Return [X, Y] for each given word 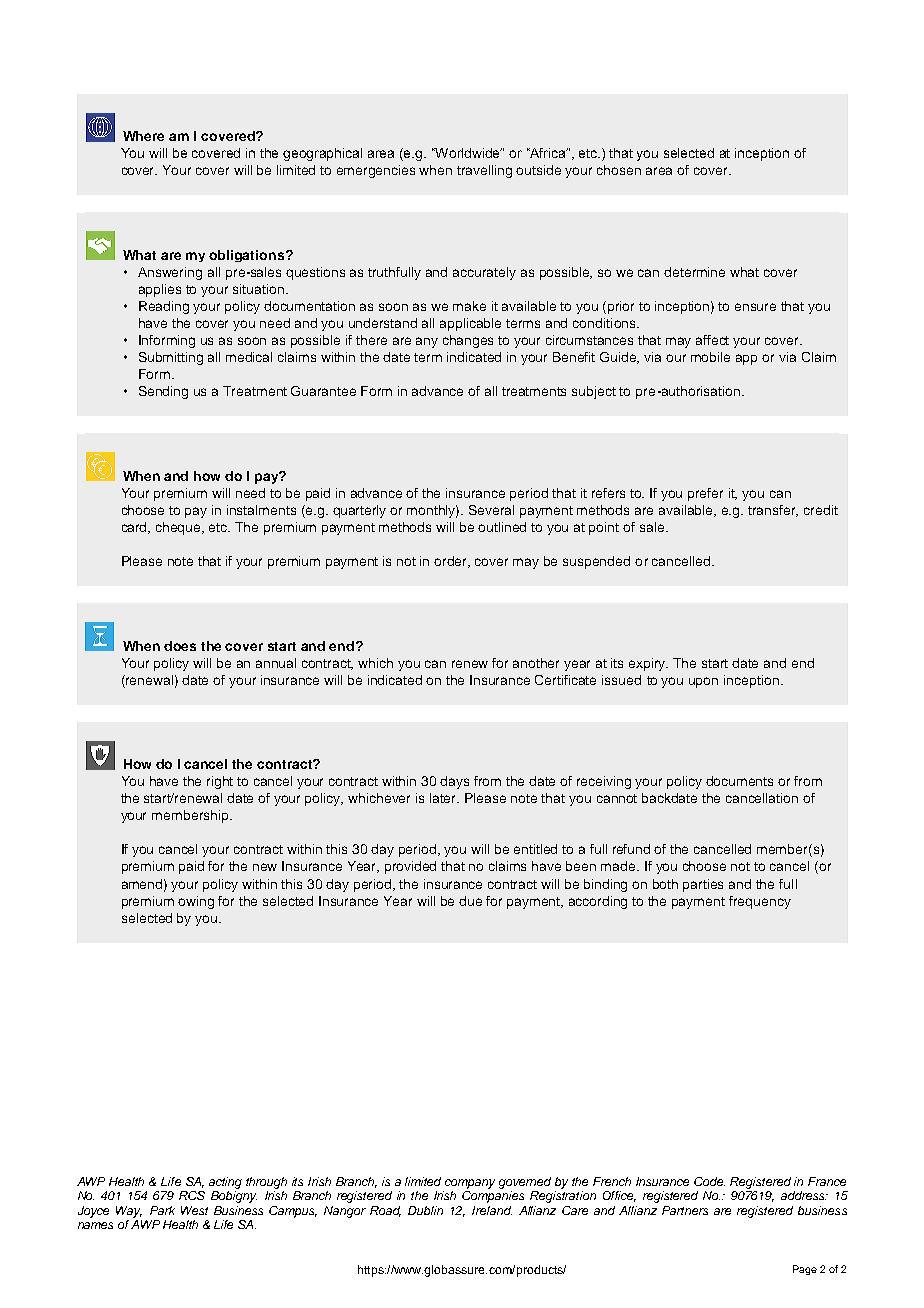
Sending [163, 392]
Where [143, 136]
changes [468, 341]
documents [739, 781]
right [220, 782]
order [452, 562]
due [470, 901]
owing [196, 902]
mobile [710, 357]
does [180, 646]
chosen [619, 170]
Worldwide [467, 153]
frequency [760, 902]
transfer [773, 511]
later [444, 798]
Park [162, 1210]
